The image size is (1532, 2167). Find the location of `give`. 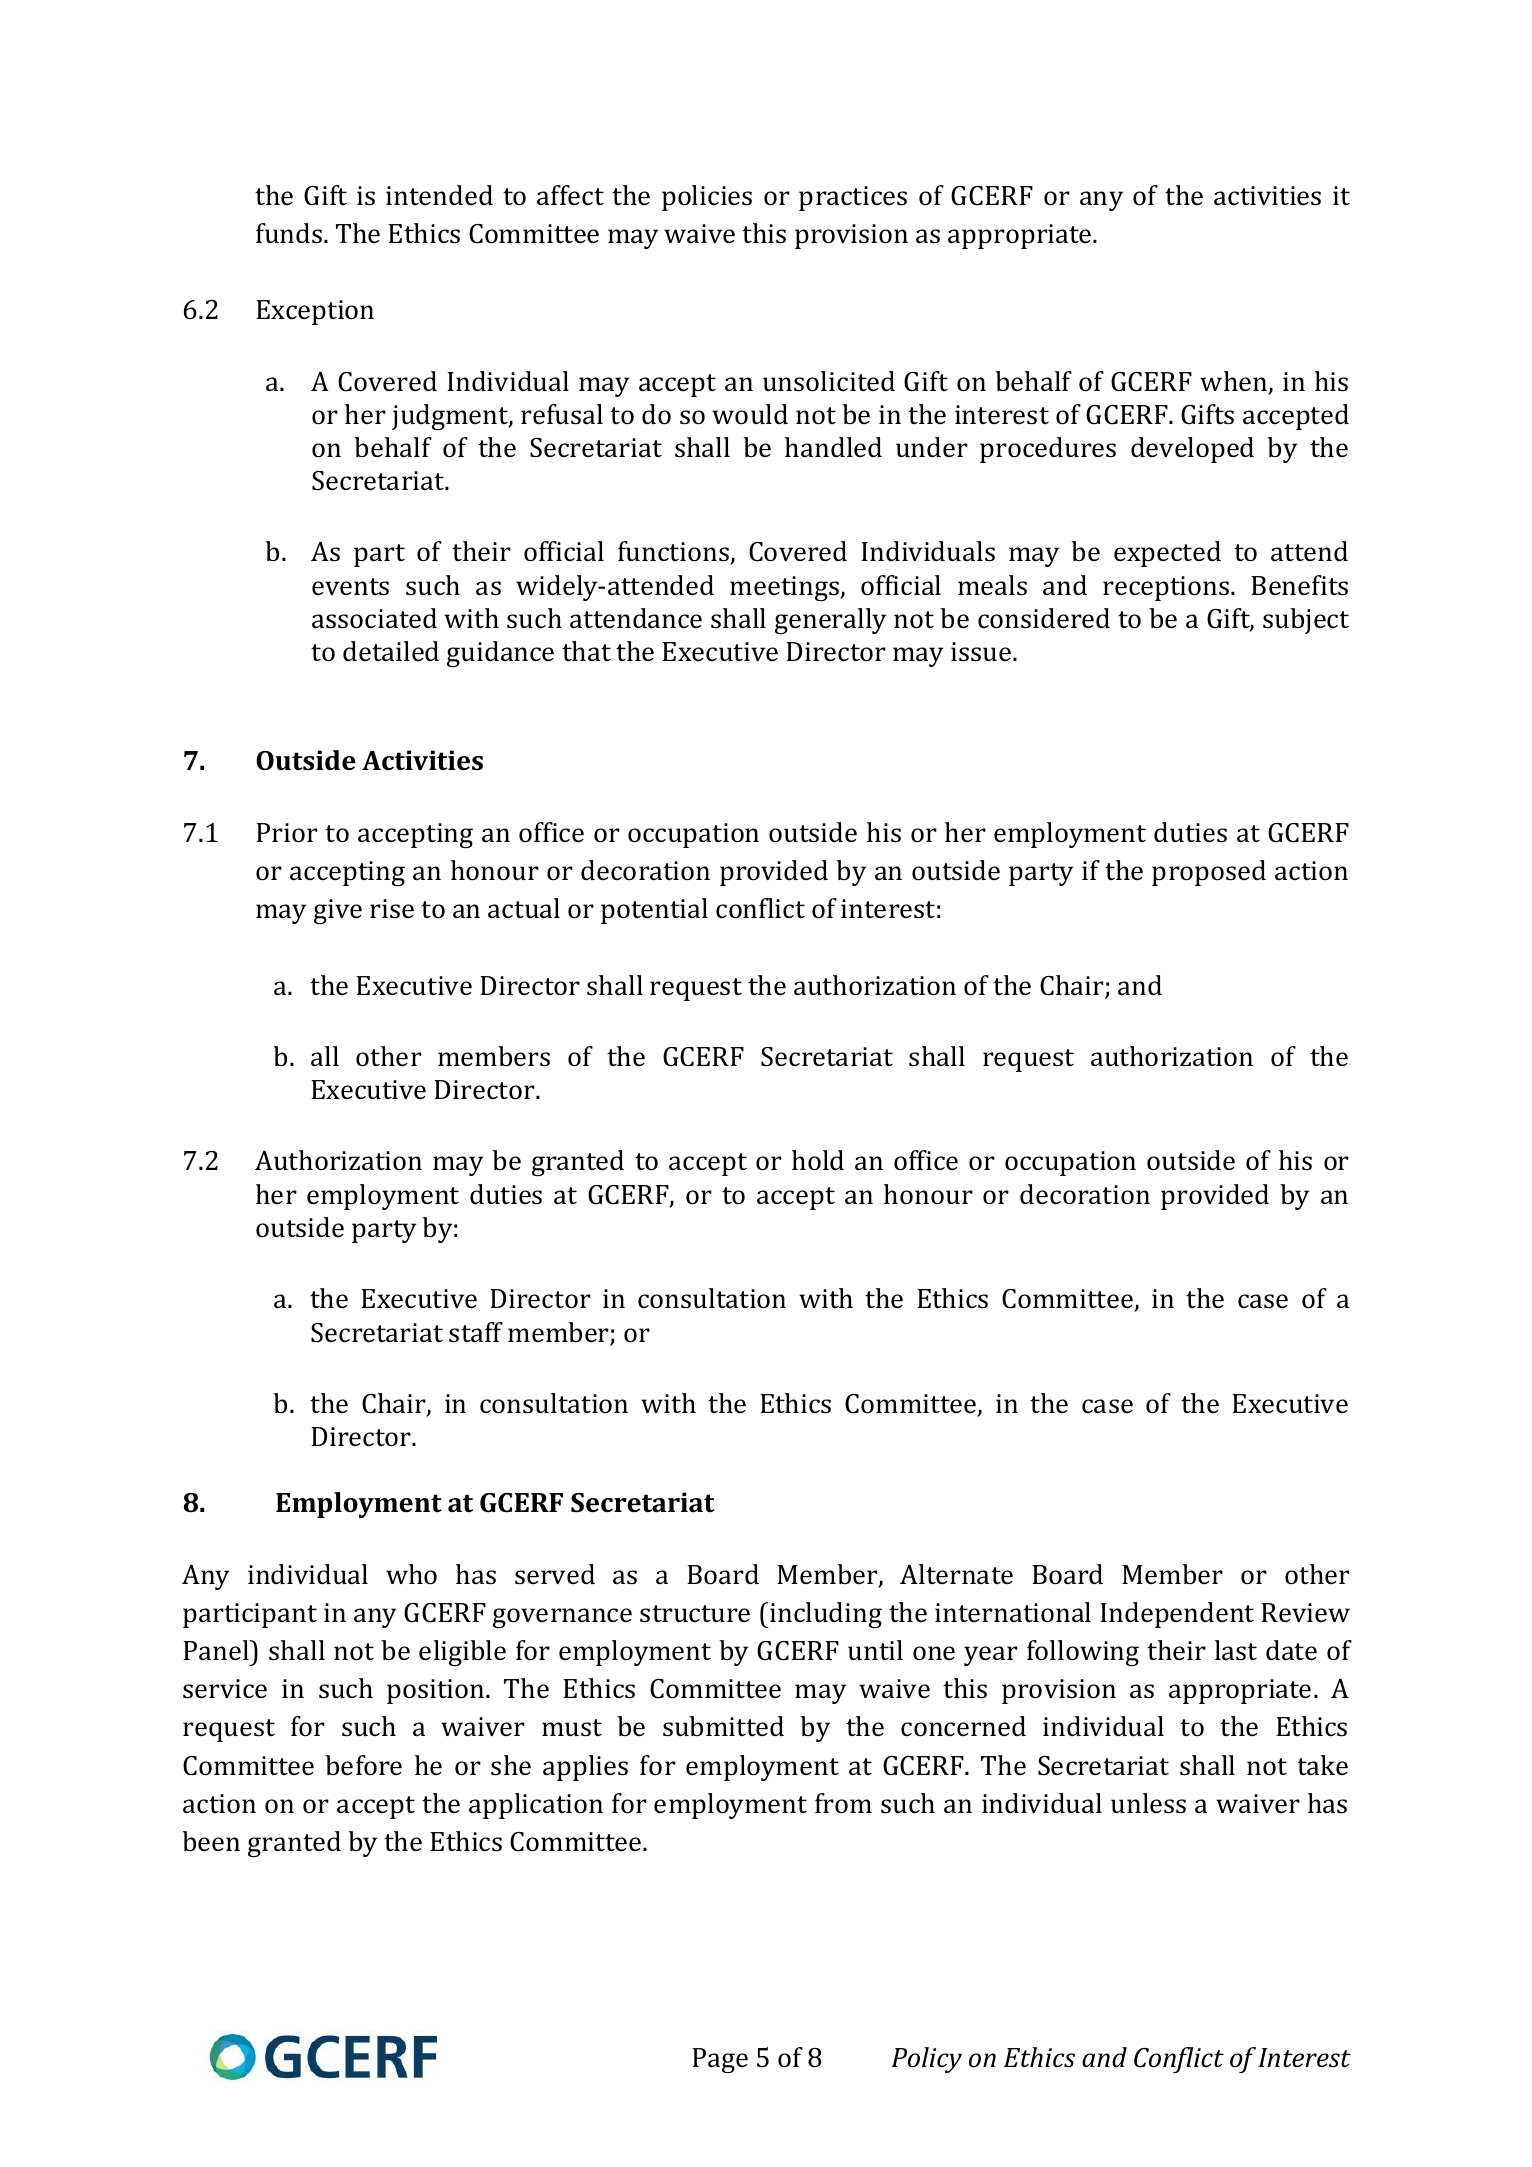

give is located at coordinates (338, 911).
